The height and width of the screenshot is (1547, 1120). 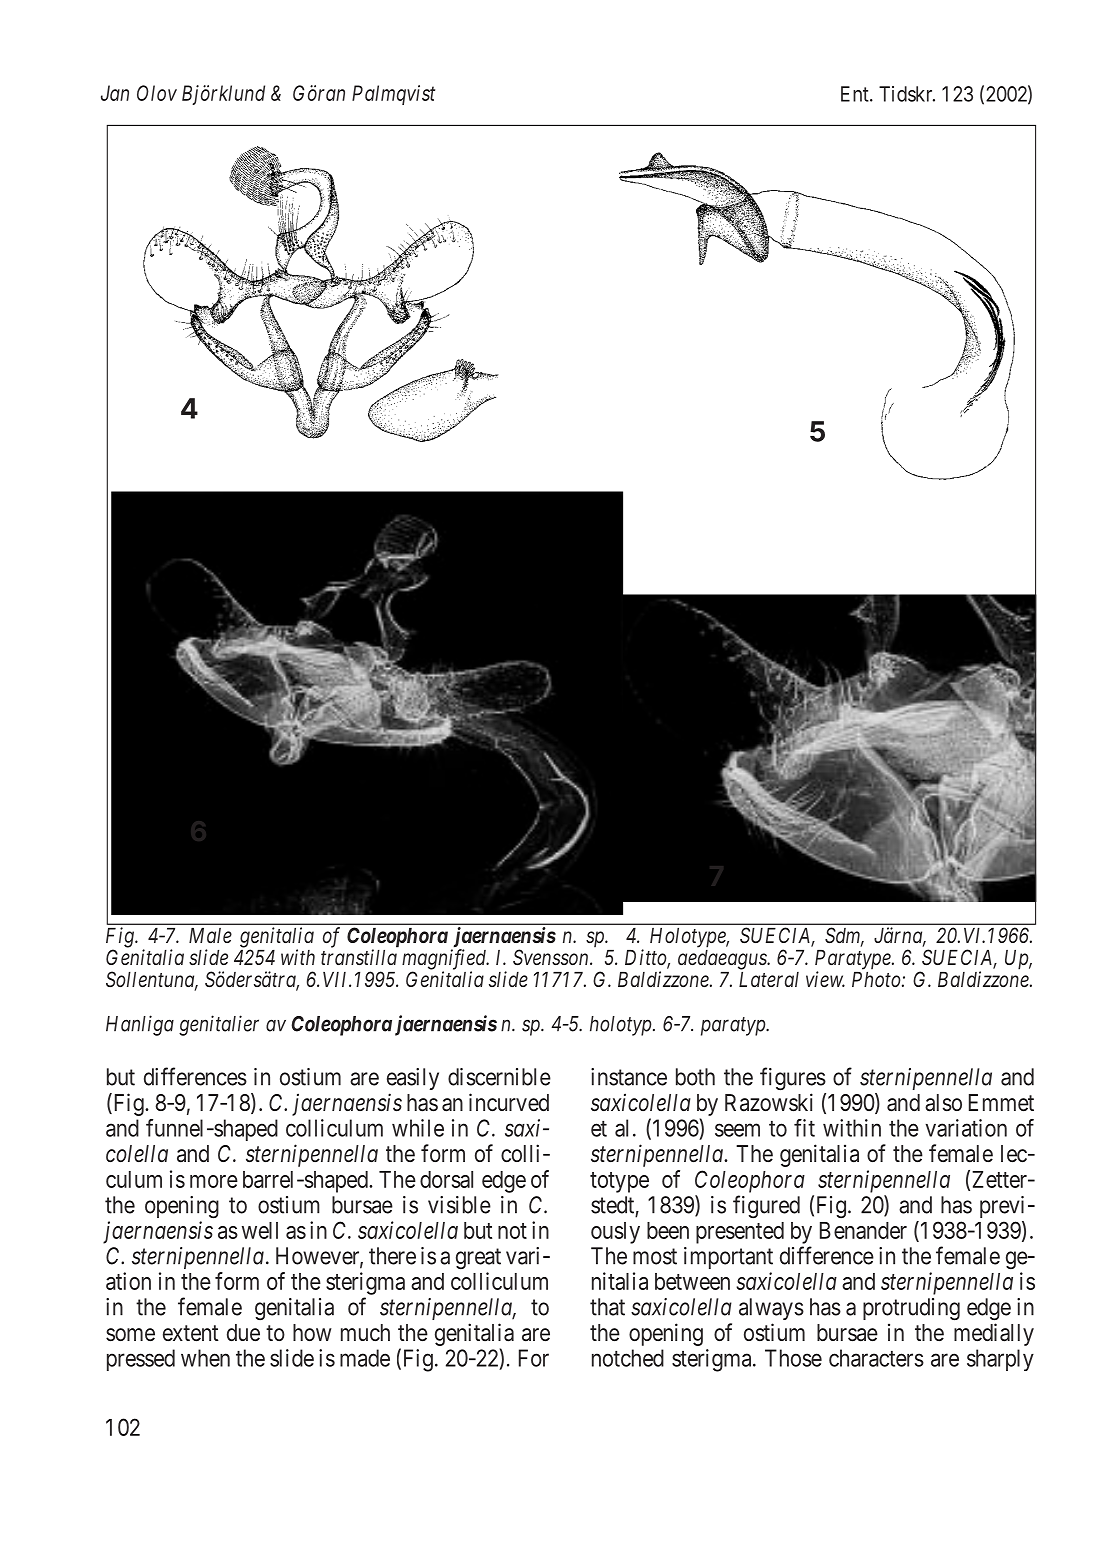 What do you see at coordinates (825, 979) in the screenshot?
I see `view` at bounding box center [825, 979].
